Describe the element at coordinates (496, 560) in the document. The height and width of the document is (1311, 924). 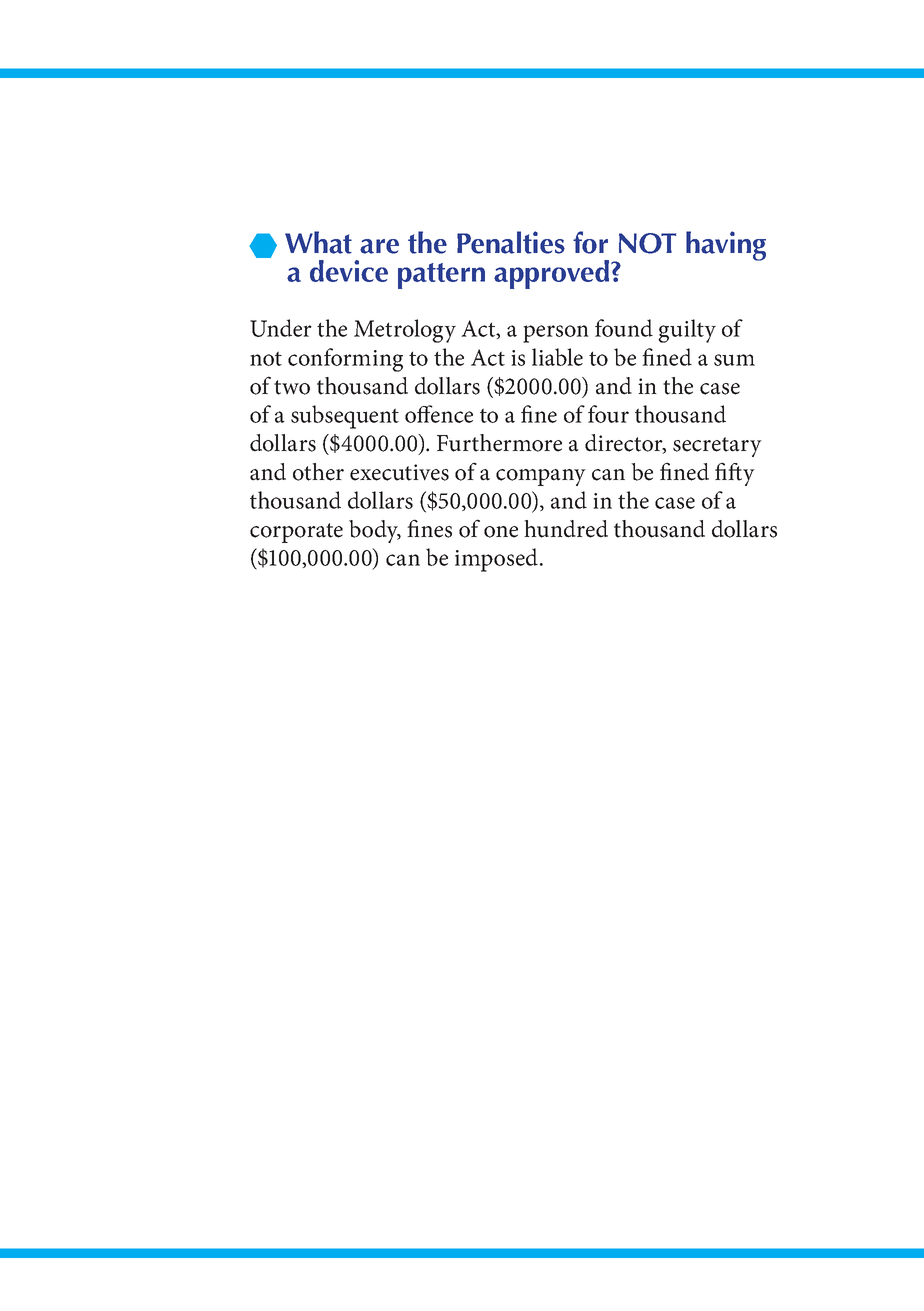
I see `imposed` at that location.
